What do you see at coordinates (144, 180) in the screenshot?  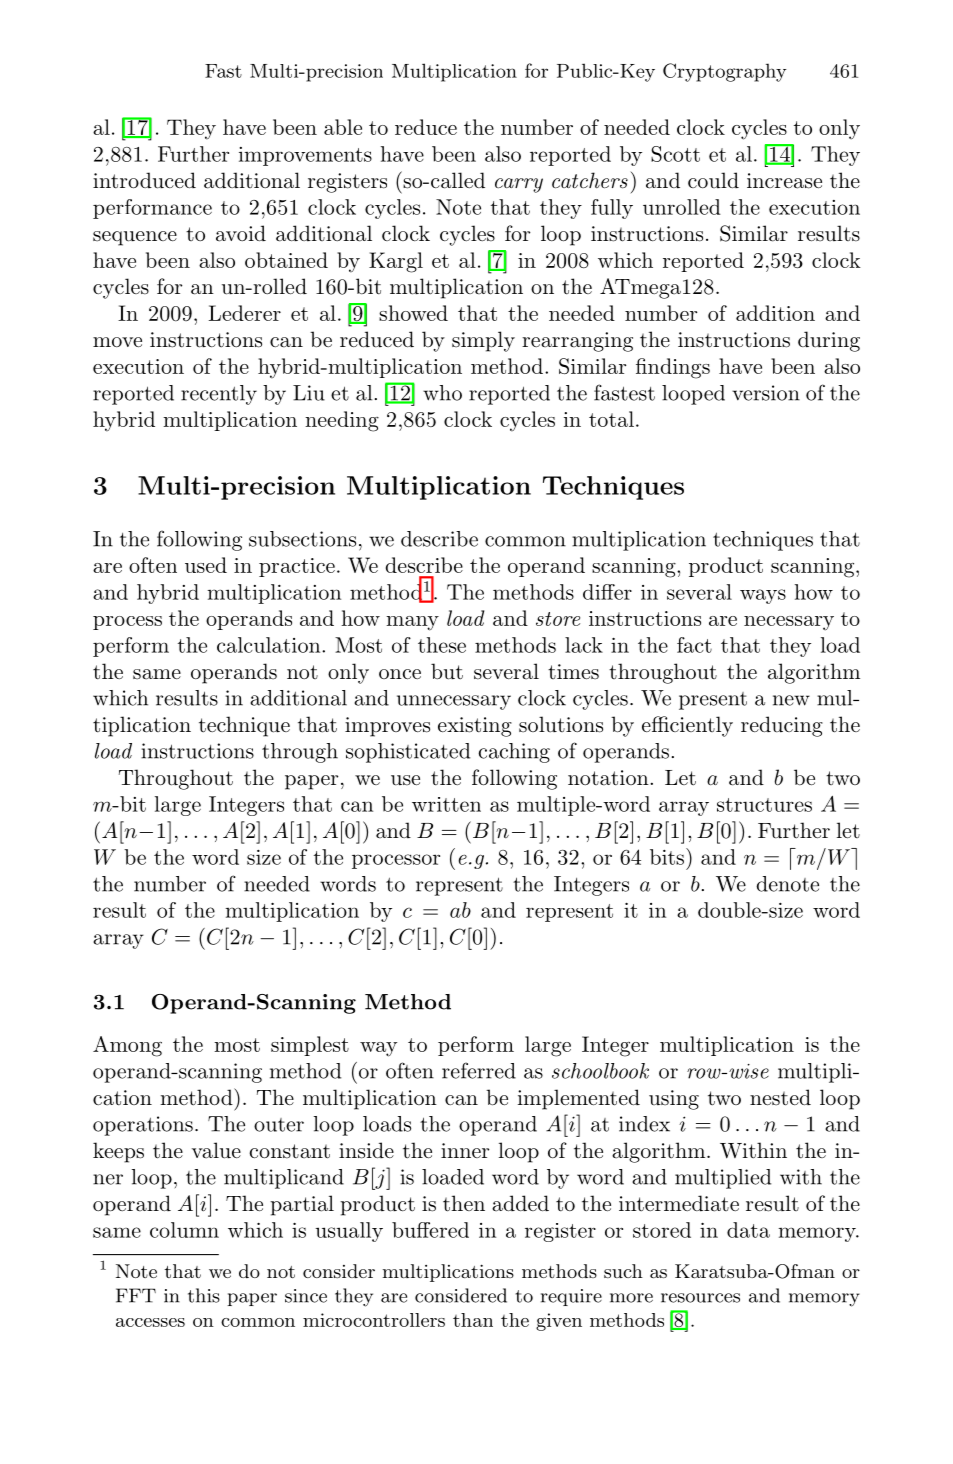 I see `introduced` at bounding box center [144, 180].
